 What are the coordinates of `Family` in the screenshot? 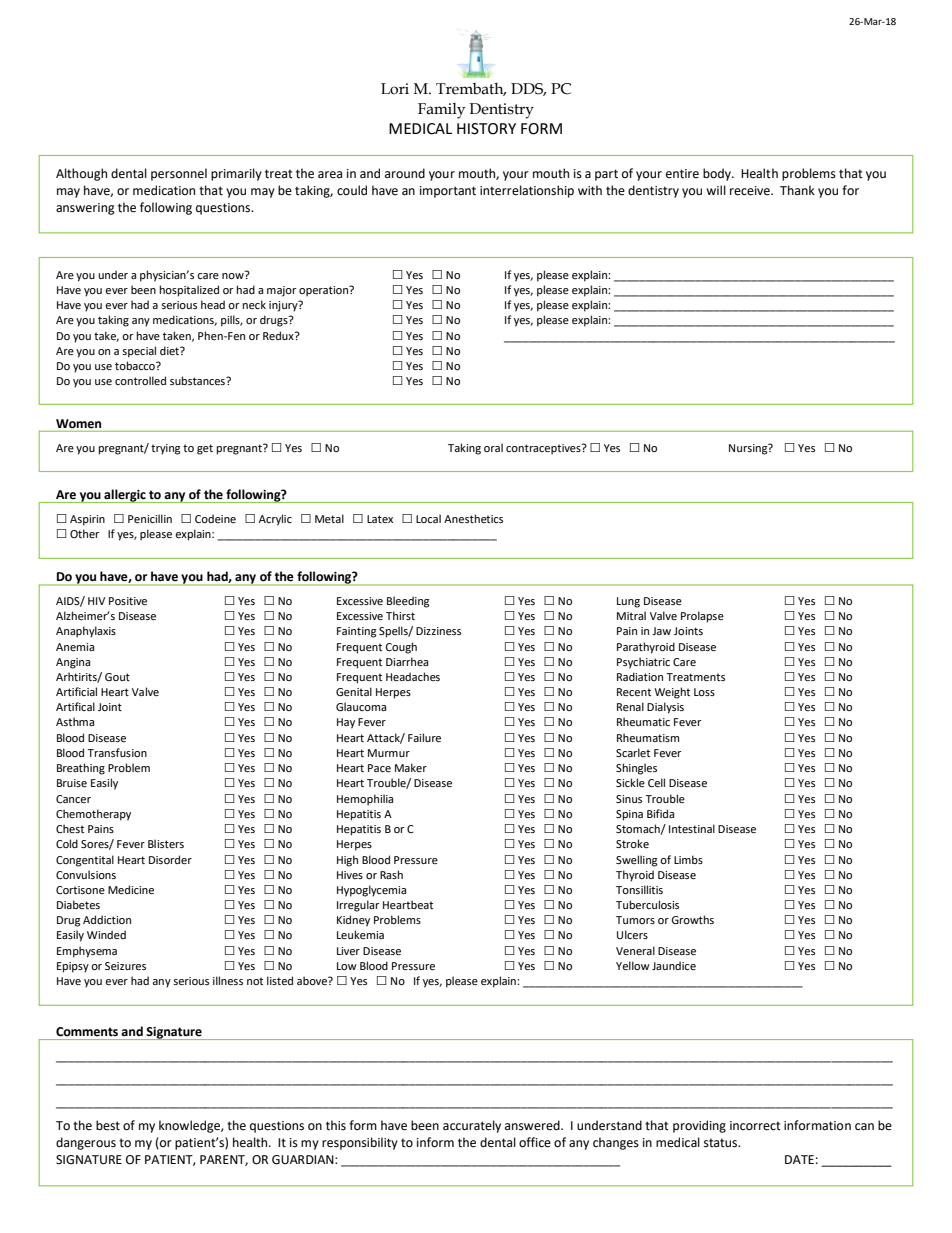 It's located at (441, 111).
